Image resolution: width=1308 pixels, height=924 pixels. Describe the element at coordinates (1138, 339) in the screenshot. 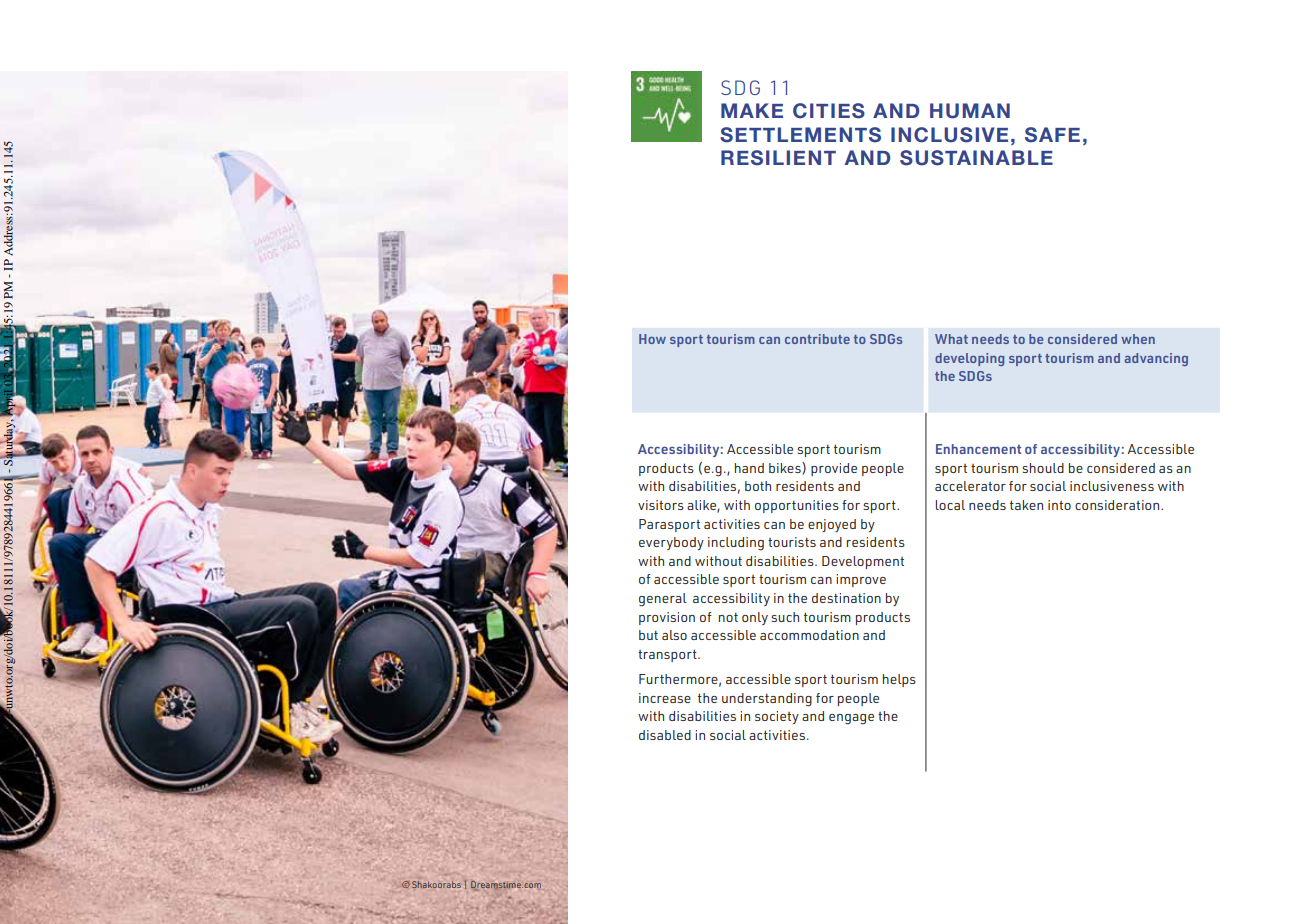

I see `when` at that location.
